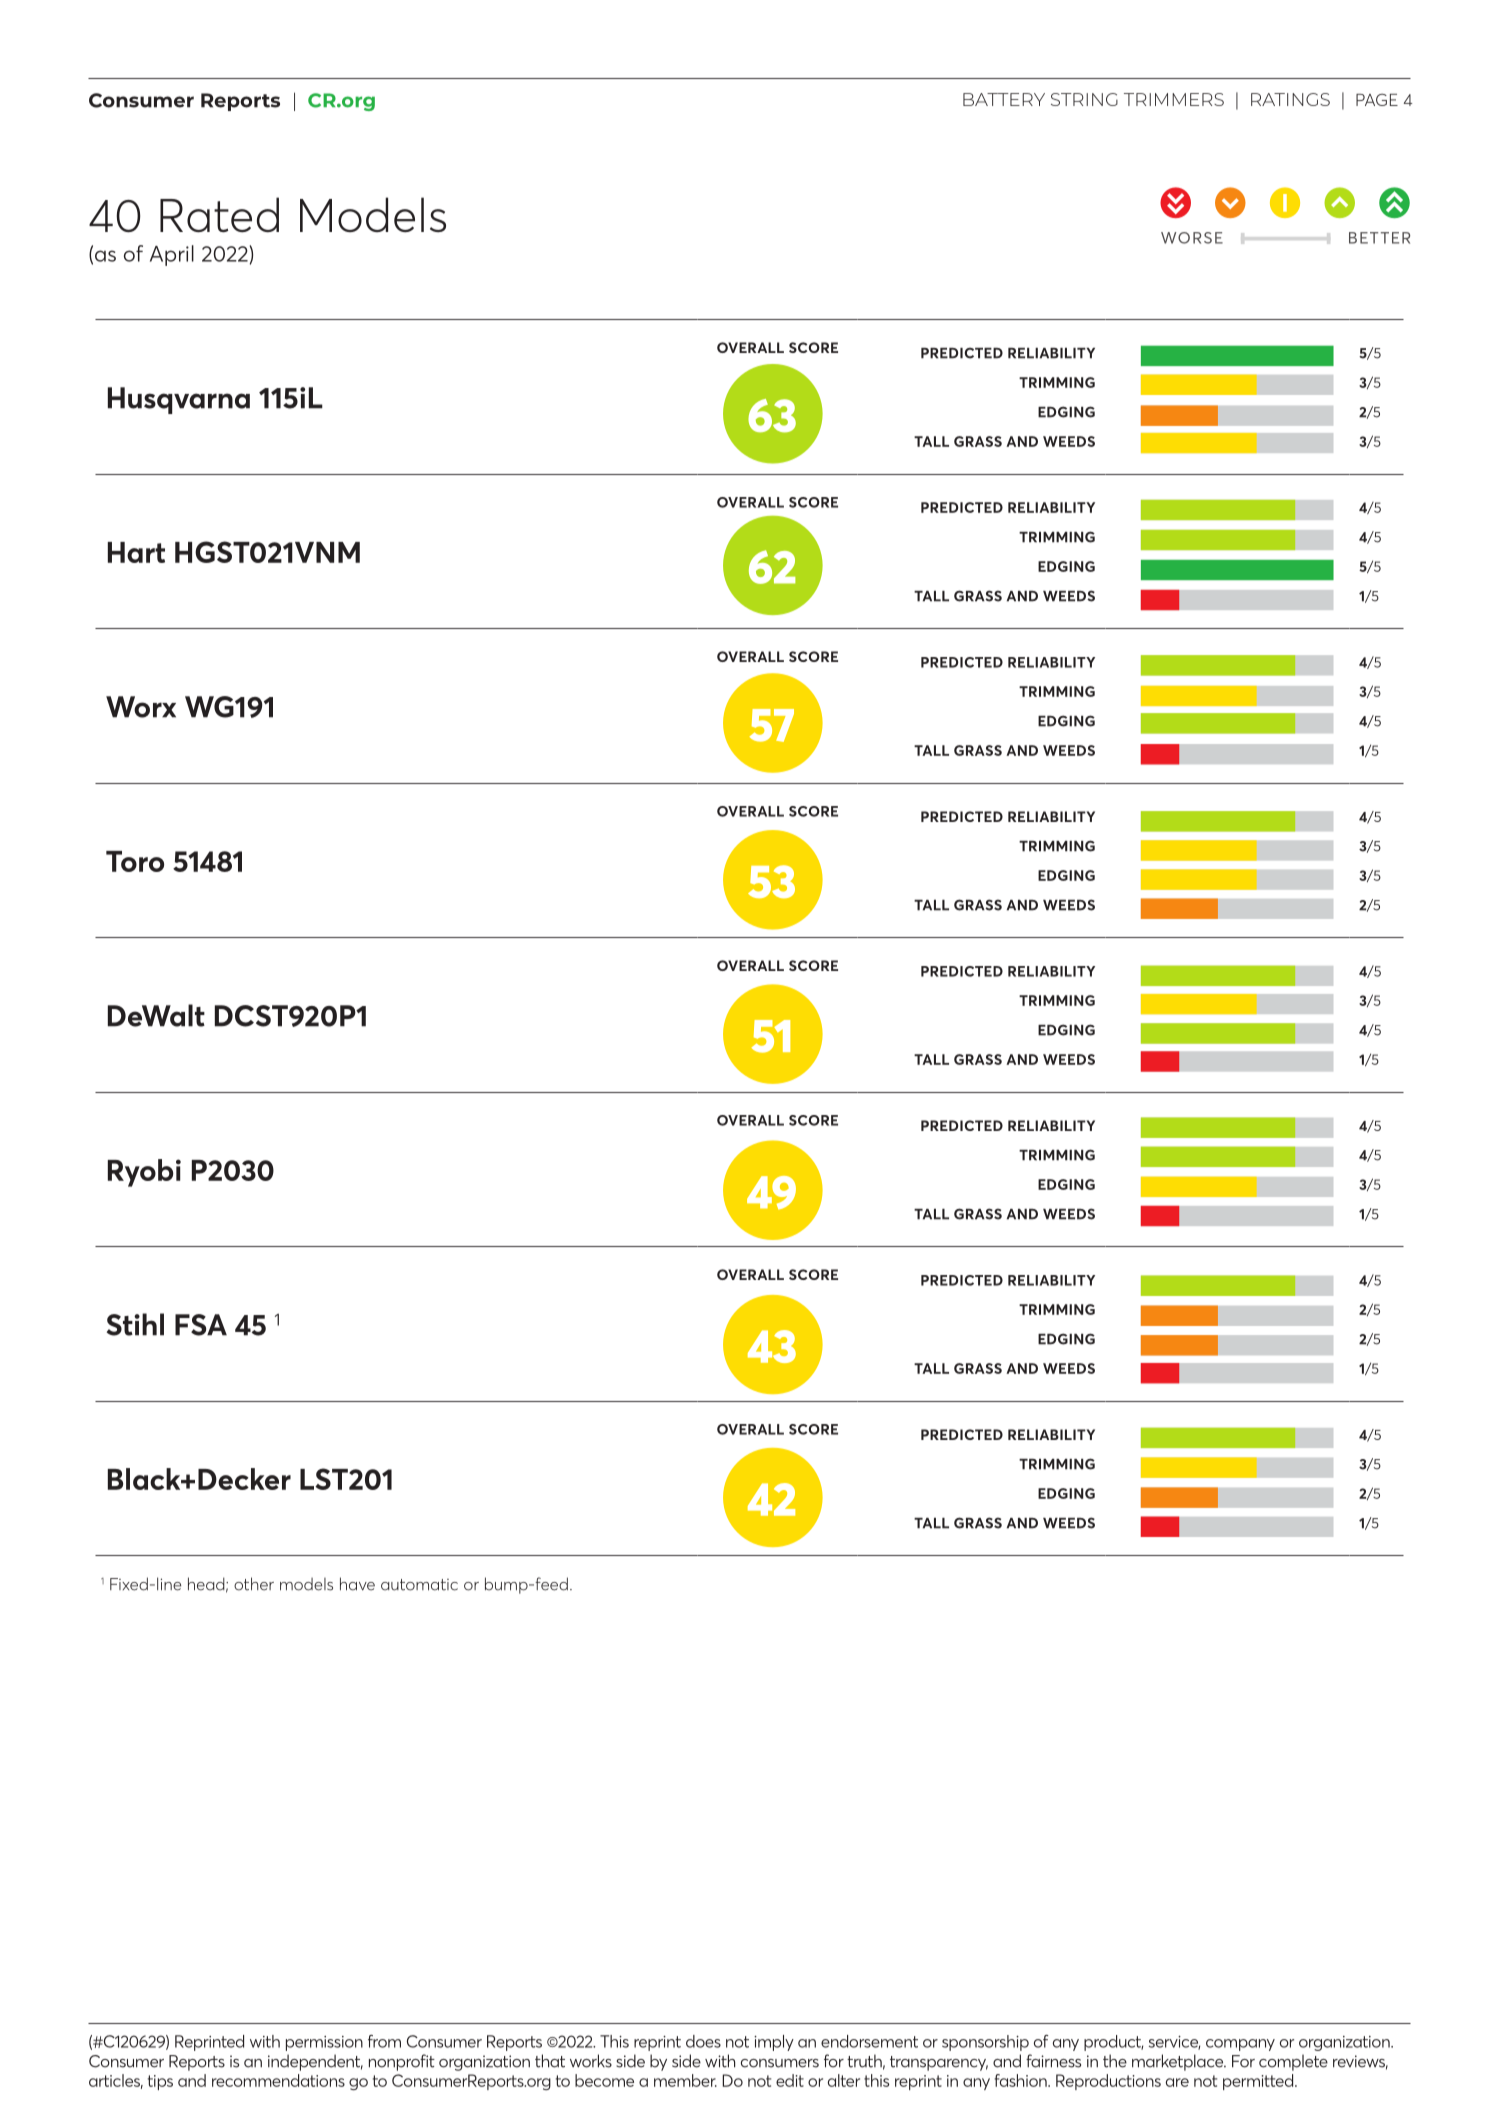  What do you see at coordinates (1240, 2045) in the screenshot?
I see `company` at bounding box center [1240, 2045].
